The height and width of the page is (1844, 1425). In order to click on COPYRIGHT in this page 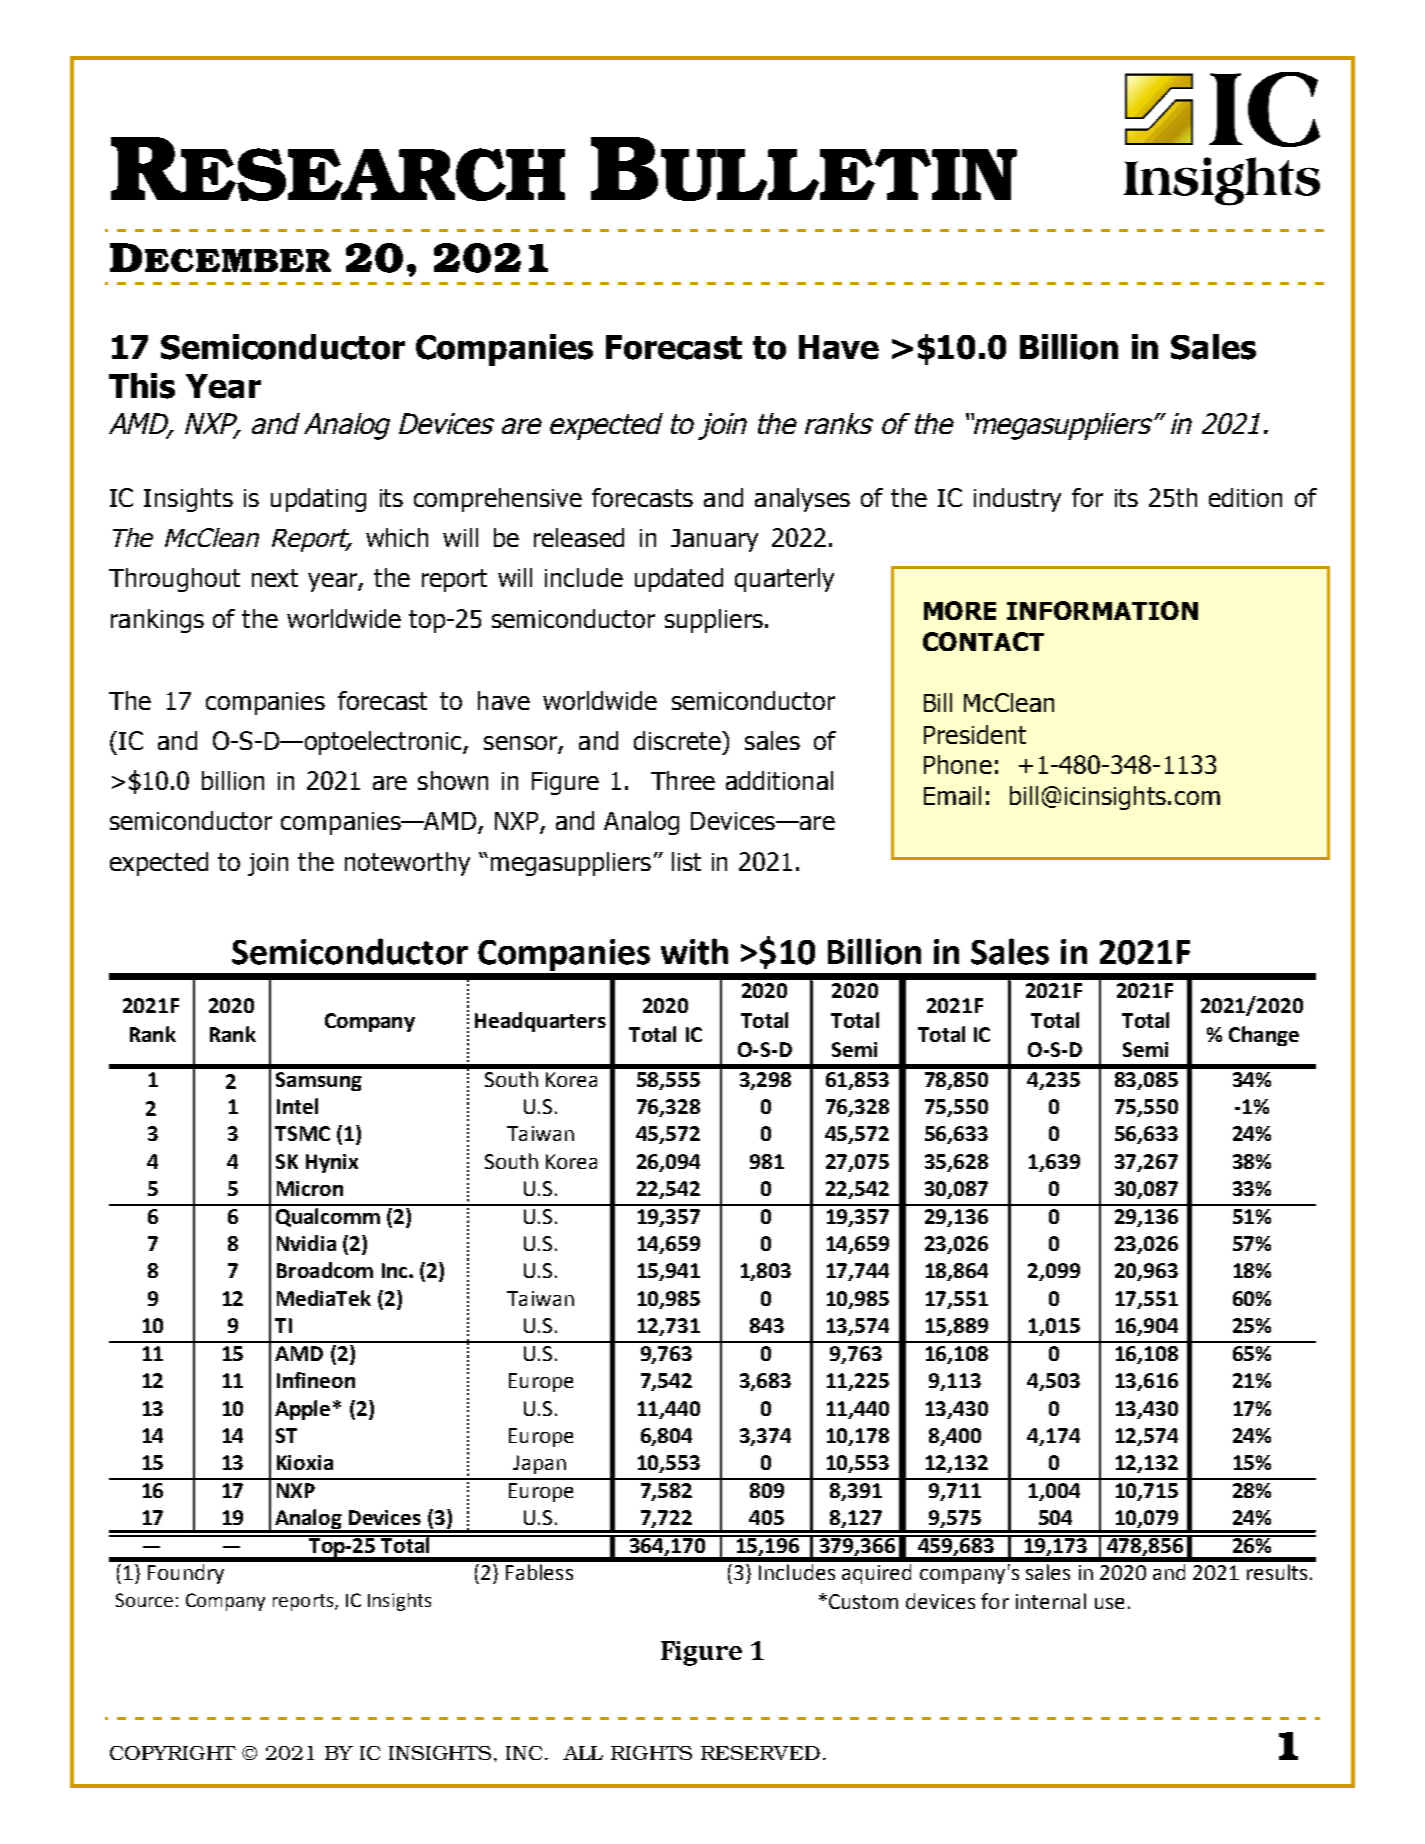, I will do `click(173, 1753)`.
